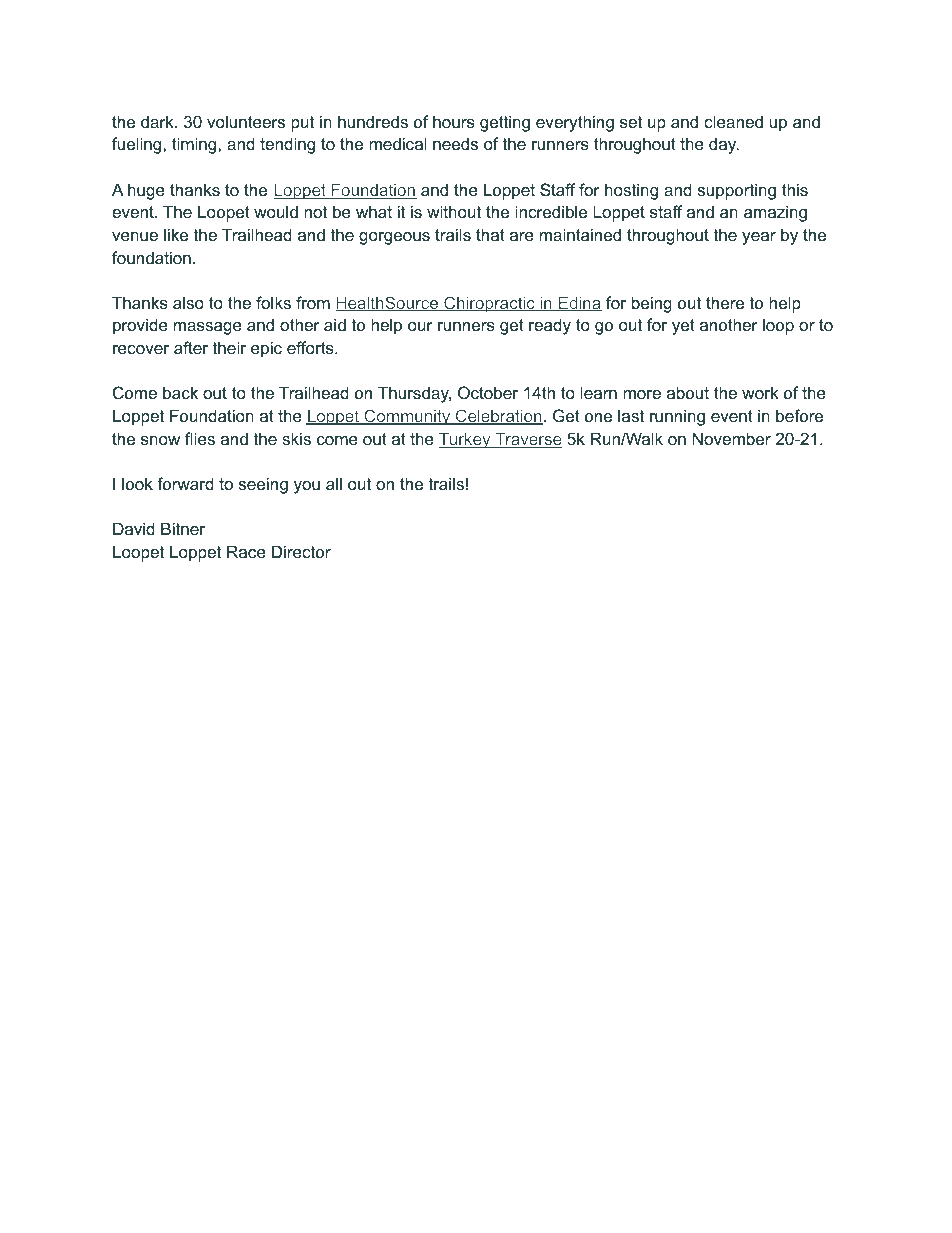 This screenshot has width=952, height=1233. What do you see at coordinates (488, 392) in the screenshot?
I see `October` at bounding box center [488, 392].
